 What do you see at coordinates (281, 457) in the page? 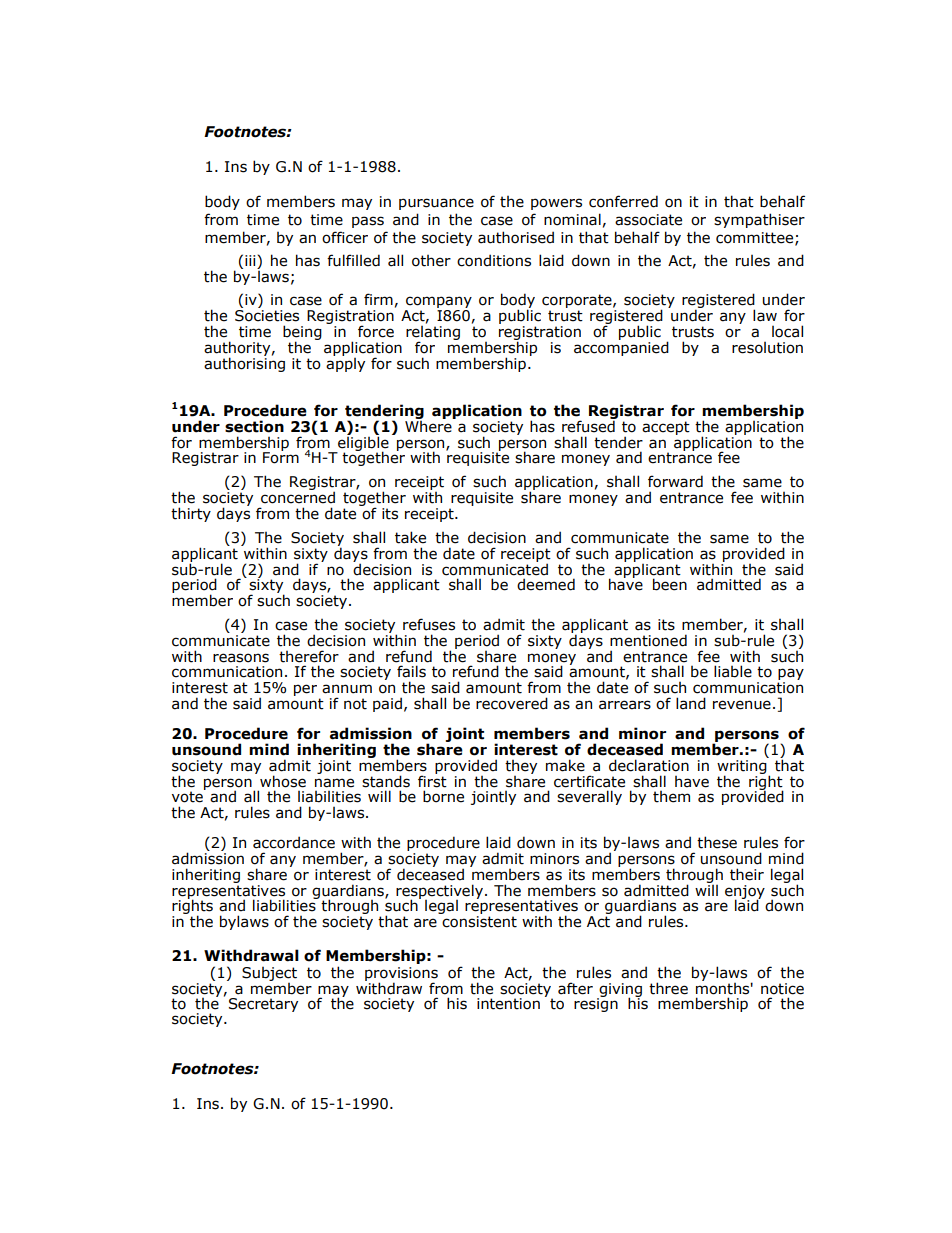
I see `Form` at bounding box center [281, 457].
